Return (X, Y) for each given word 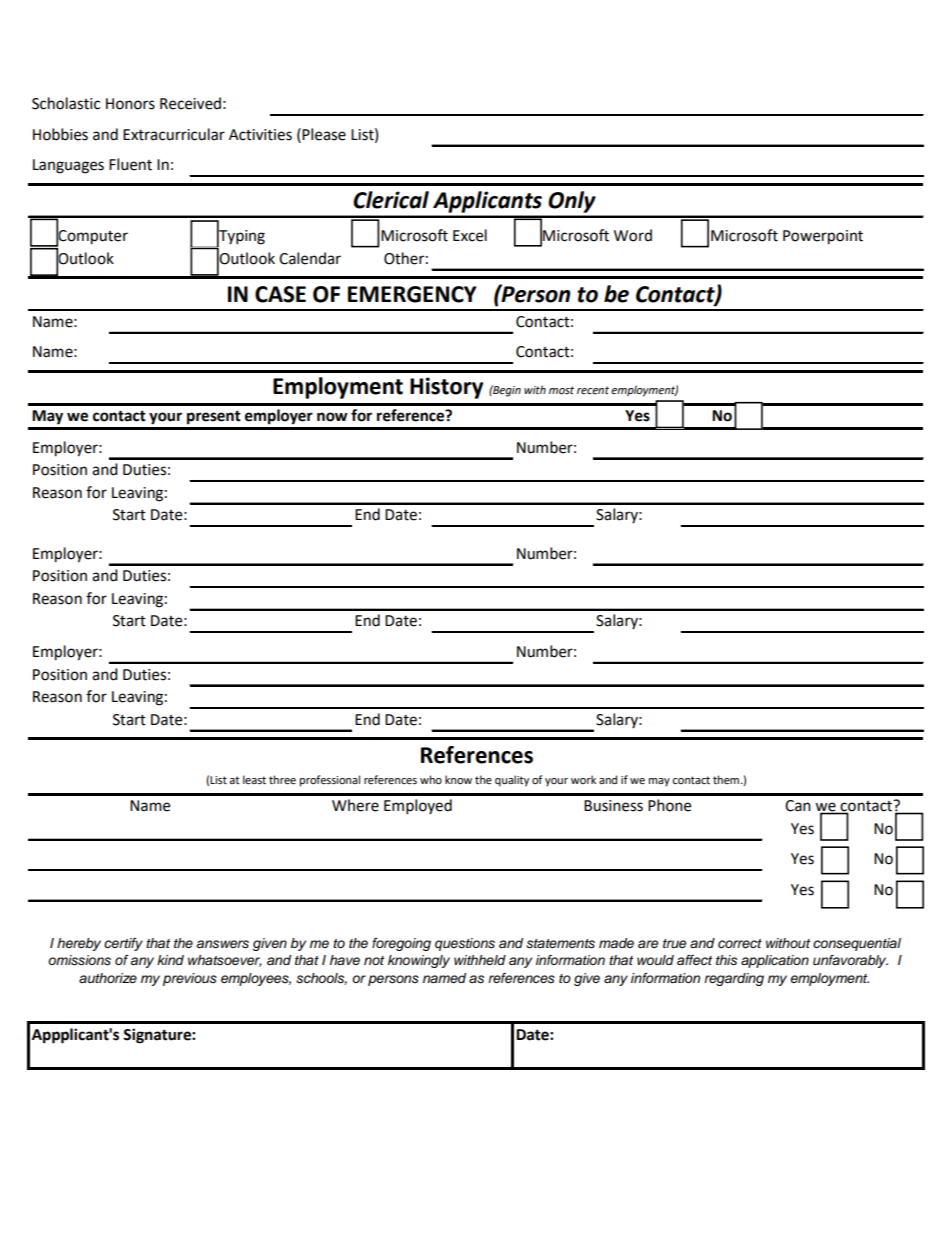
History (446, 388)
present (214, 418)
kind (170, 960)
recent (593, 390)
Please (324, 134)
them (727, 779)
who (431, 780)
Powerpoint (823, 237)
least (254, 780)
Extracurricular (174, 134)
